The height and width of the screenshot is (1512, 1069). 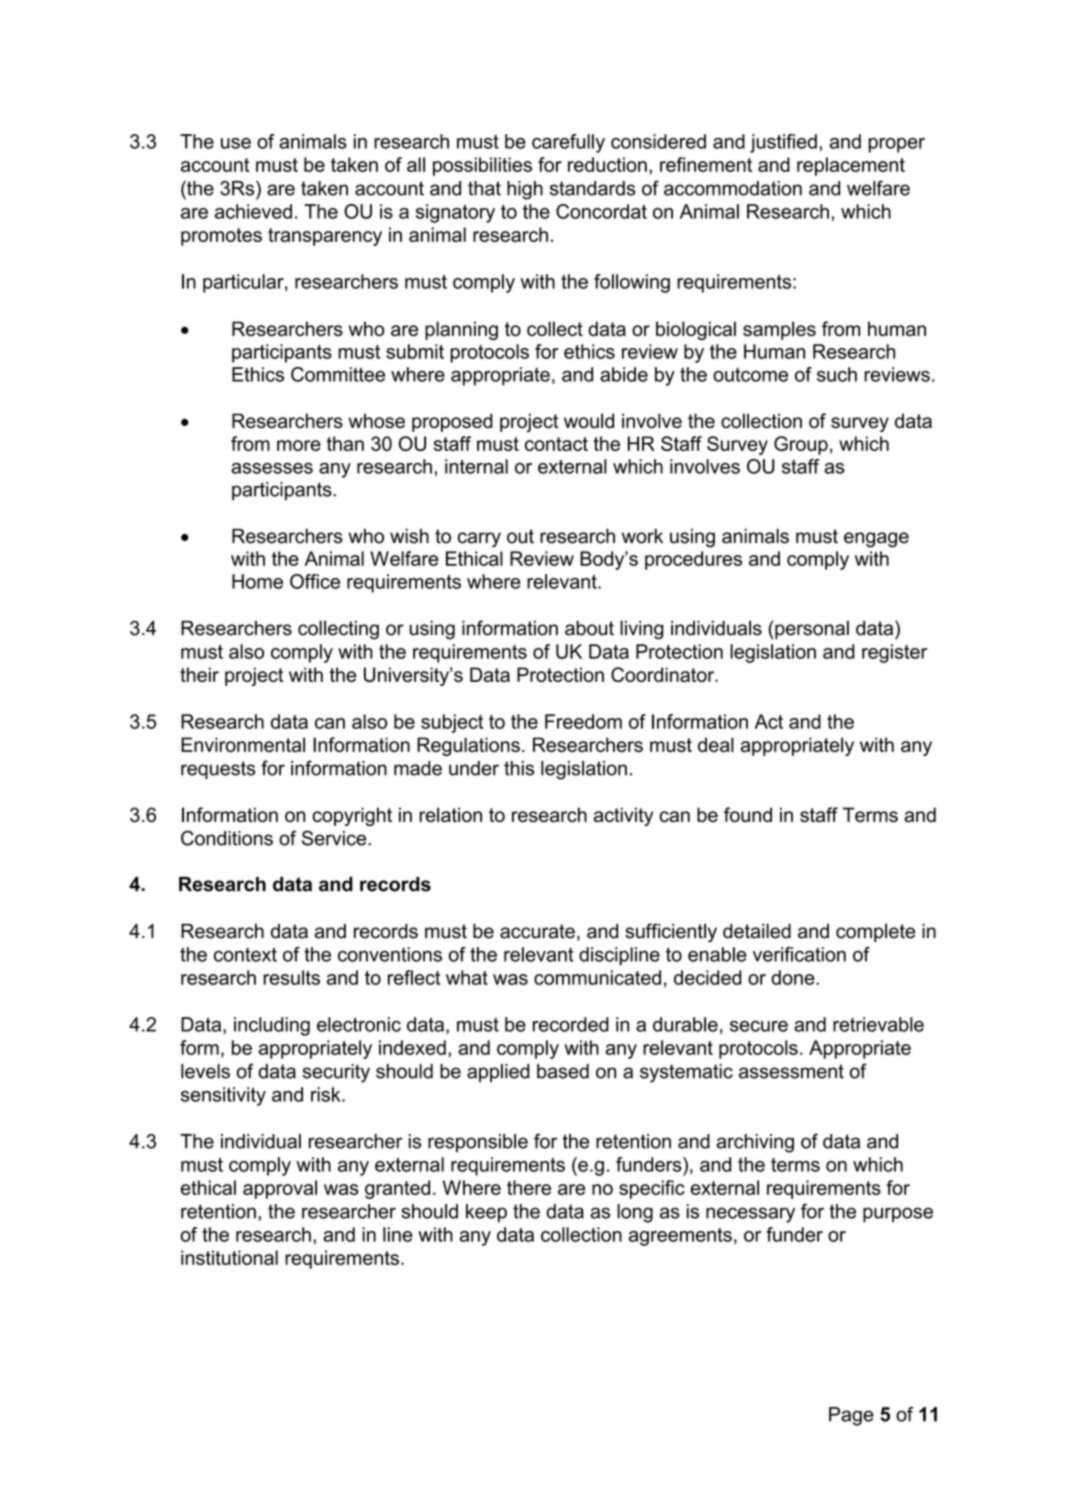 I want to click on context, so click(x=245, y=954).
